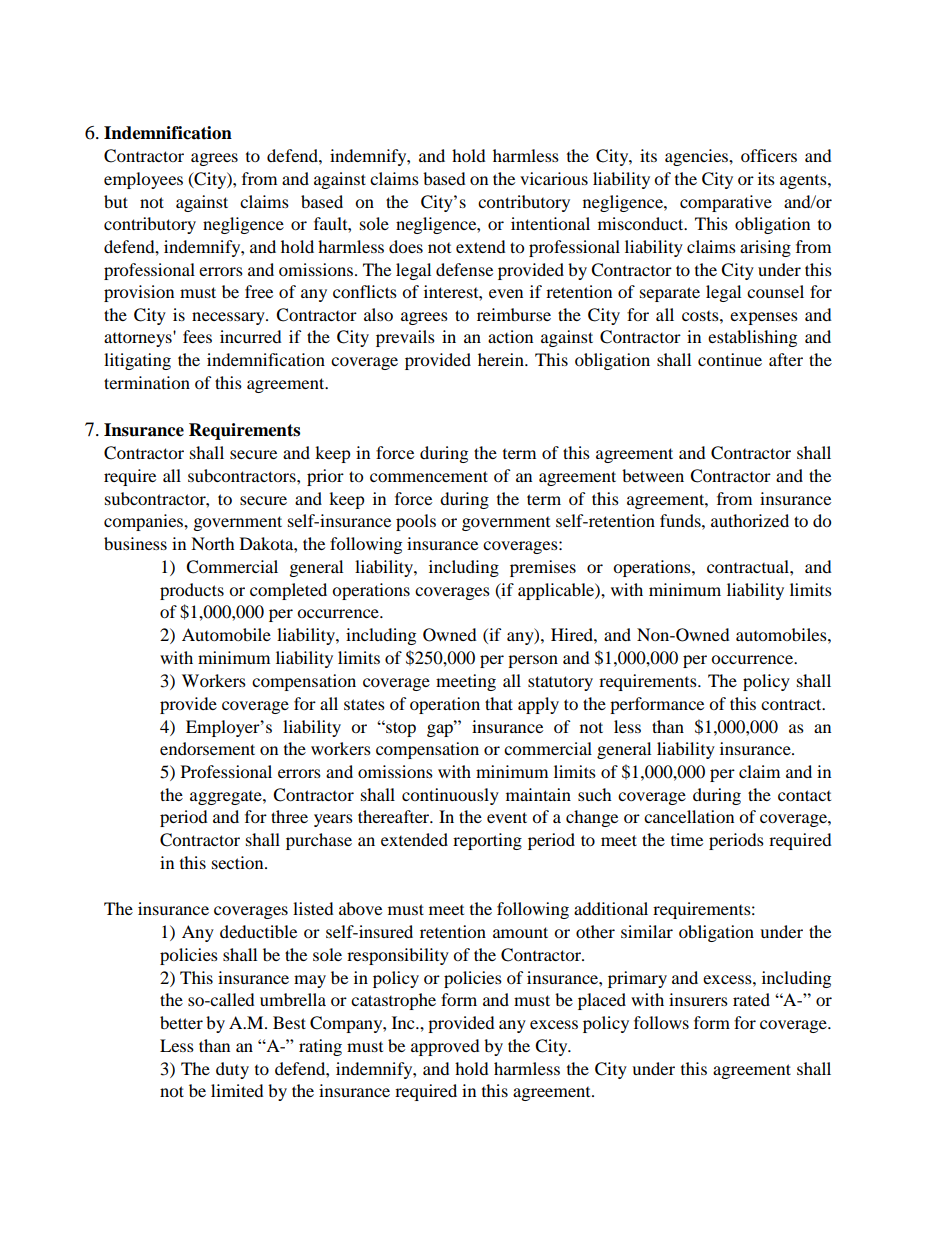  Describe the element at coordinates (726, 203) in the screenshot. I see `comparative` at that location.
